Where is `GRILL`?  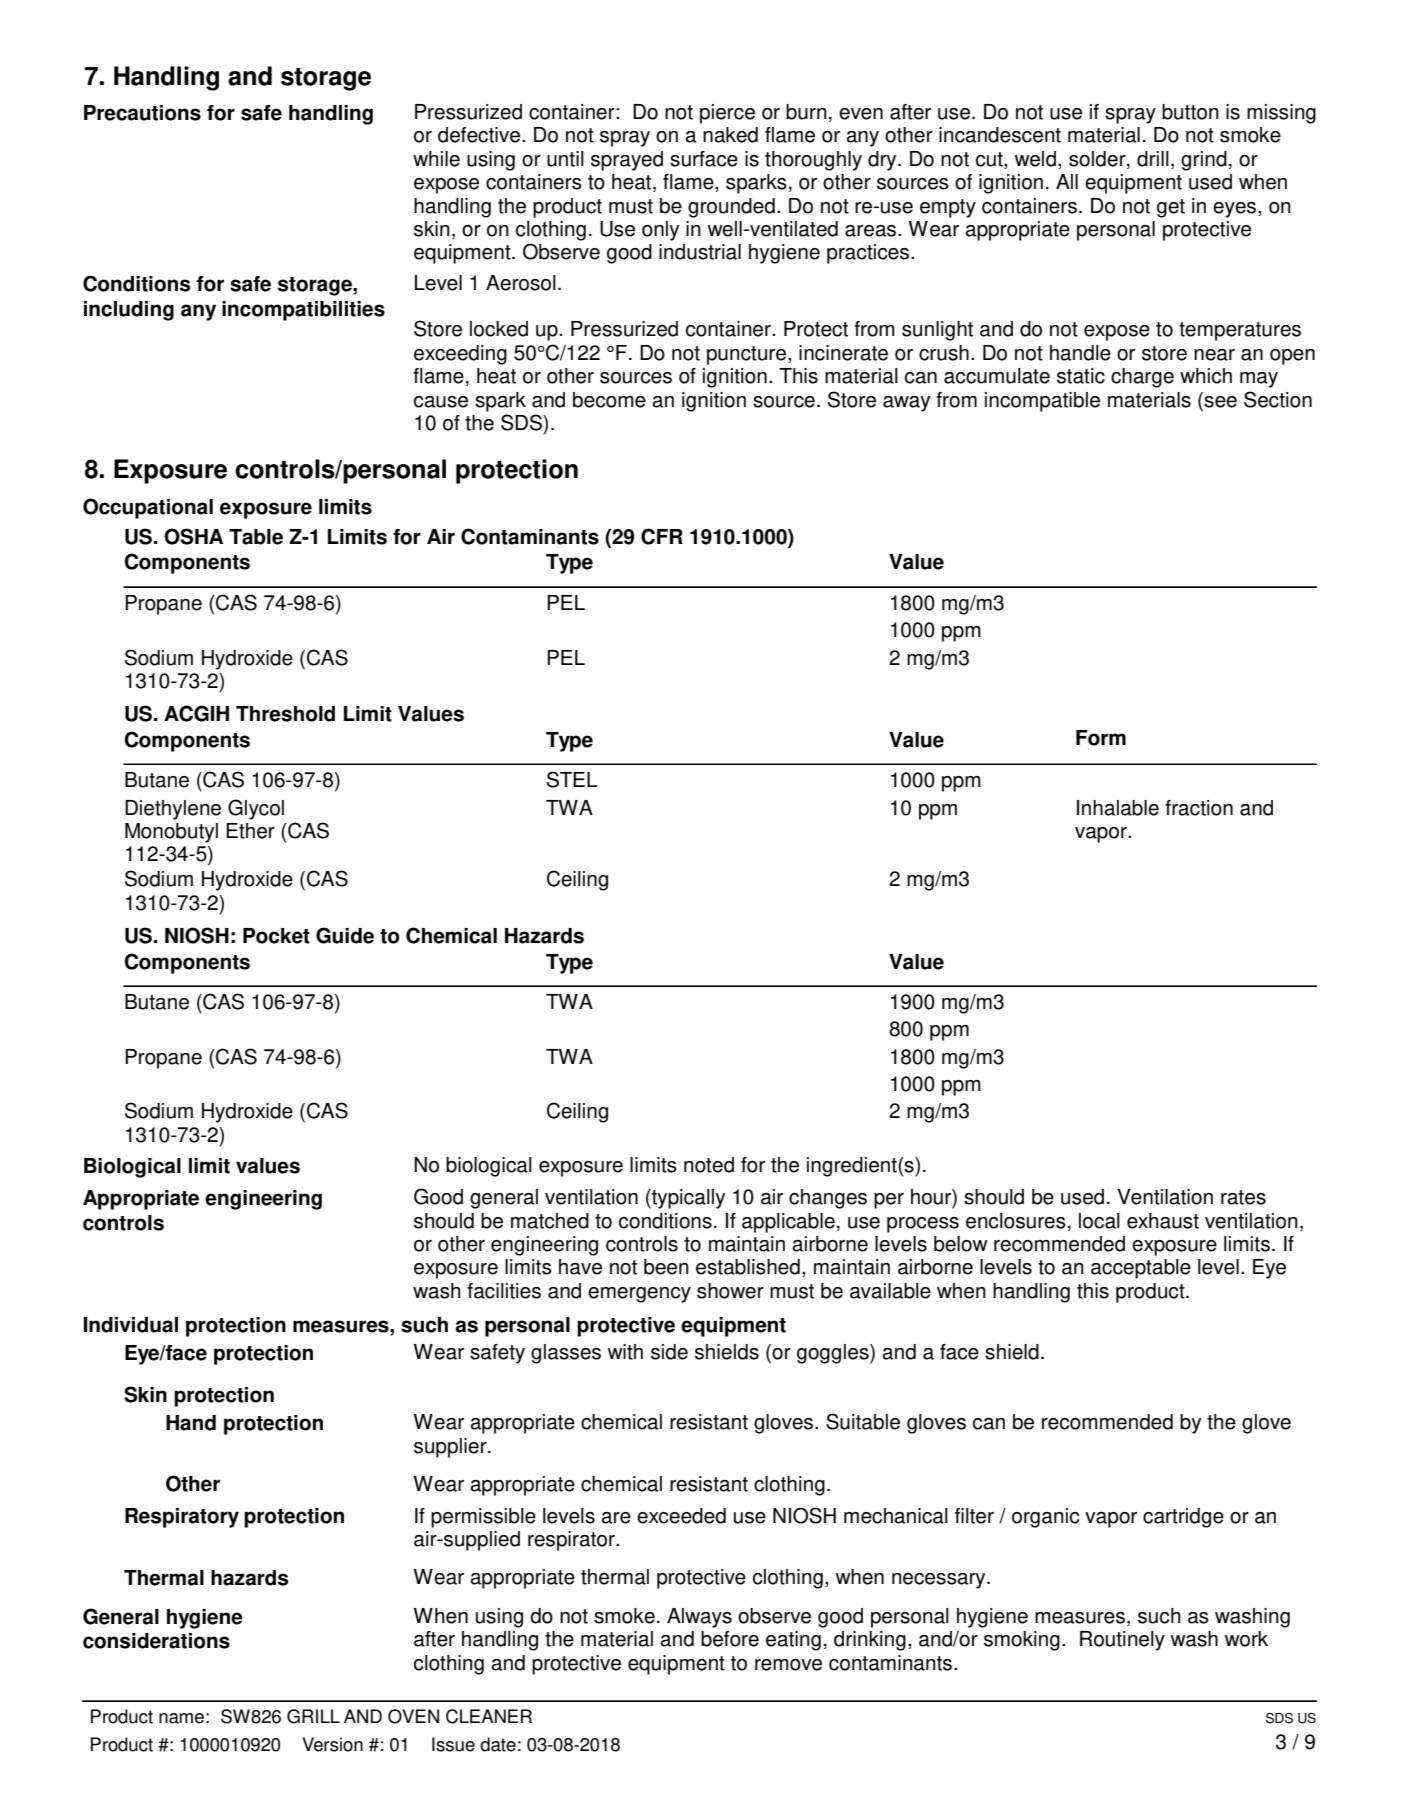
GRILL is located at coordinates (313, 1716).
